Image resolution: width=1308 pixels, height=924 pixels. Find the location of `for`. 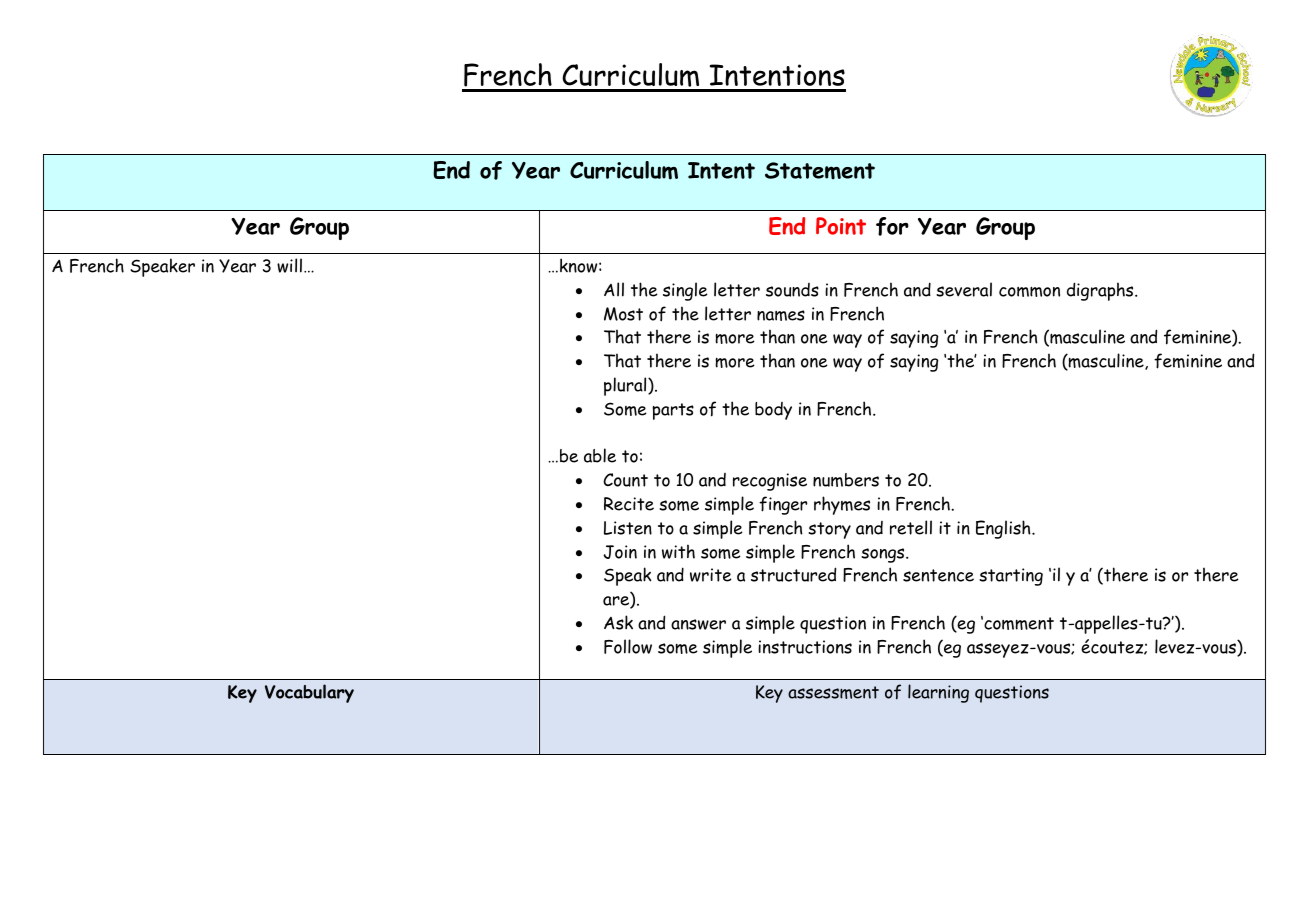

for is located at coordinates (892, 226).
